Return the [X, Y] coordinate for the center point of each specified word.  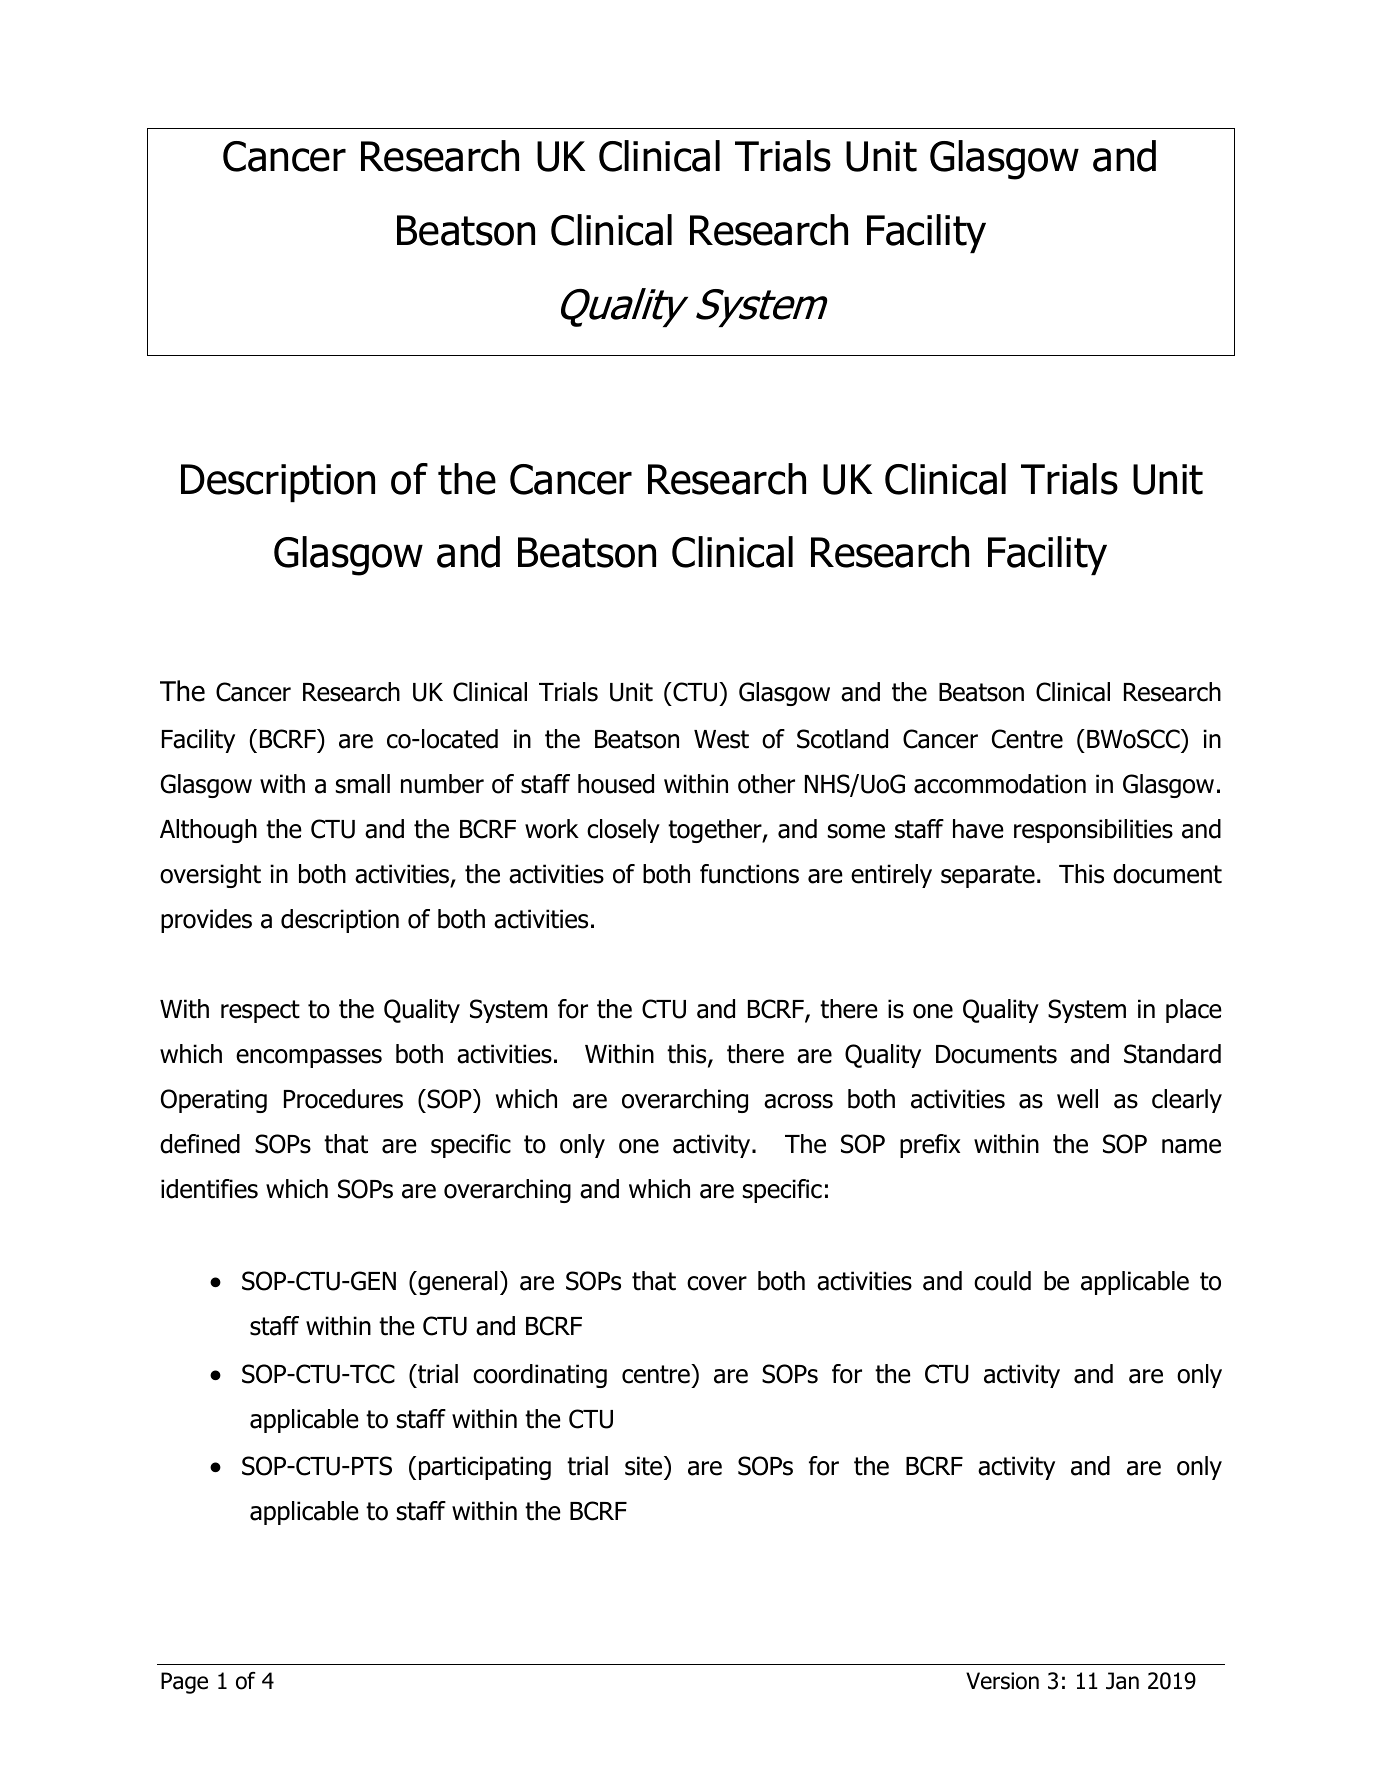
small [363, 784]
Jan [1122, 1681]
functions [749, 874]
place [1194, 1011]
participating [485, 1468]
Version [1002, 1681]
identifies [209, 1189]
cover [717, 1283]
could [1002, 1281]
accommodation [1000, 784]
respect [260, 1011]
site [645, 1466]
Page [184, 1683]
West [721, 739]
